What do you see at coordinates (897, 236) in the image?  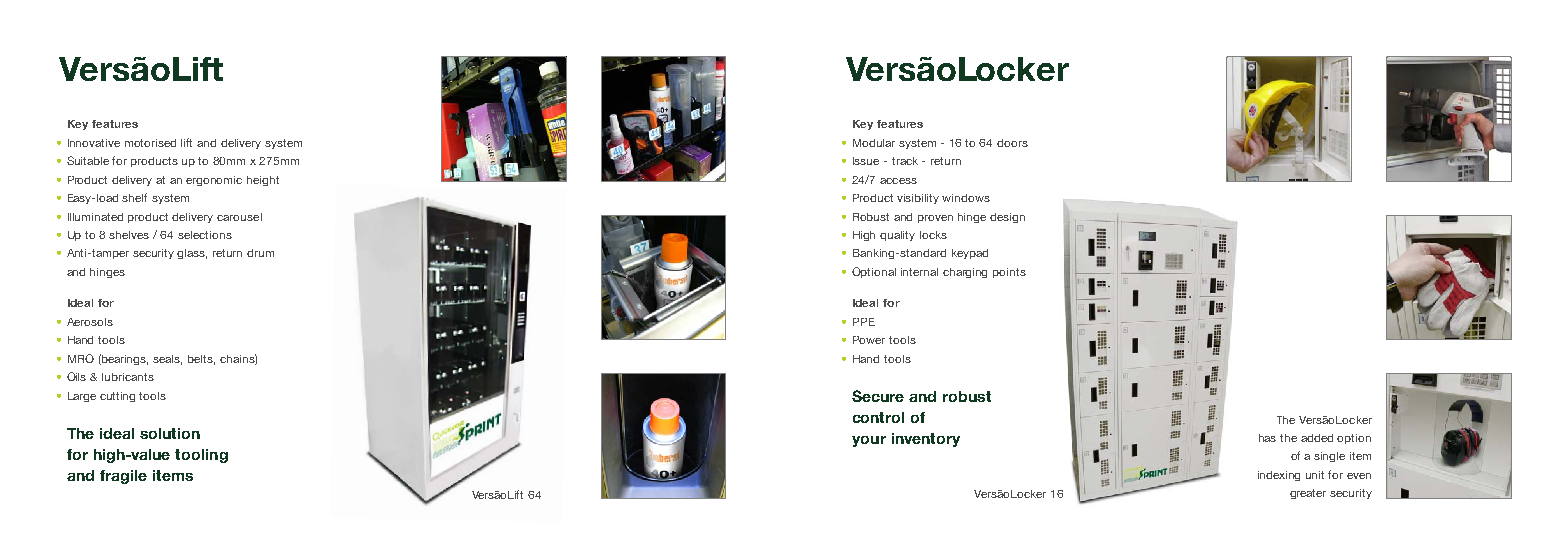 I see `quality` at bounding box center [897, 236].
